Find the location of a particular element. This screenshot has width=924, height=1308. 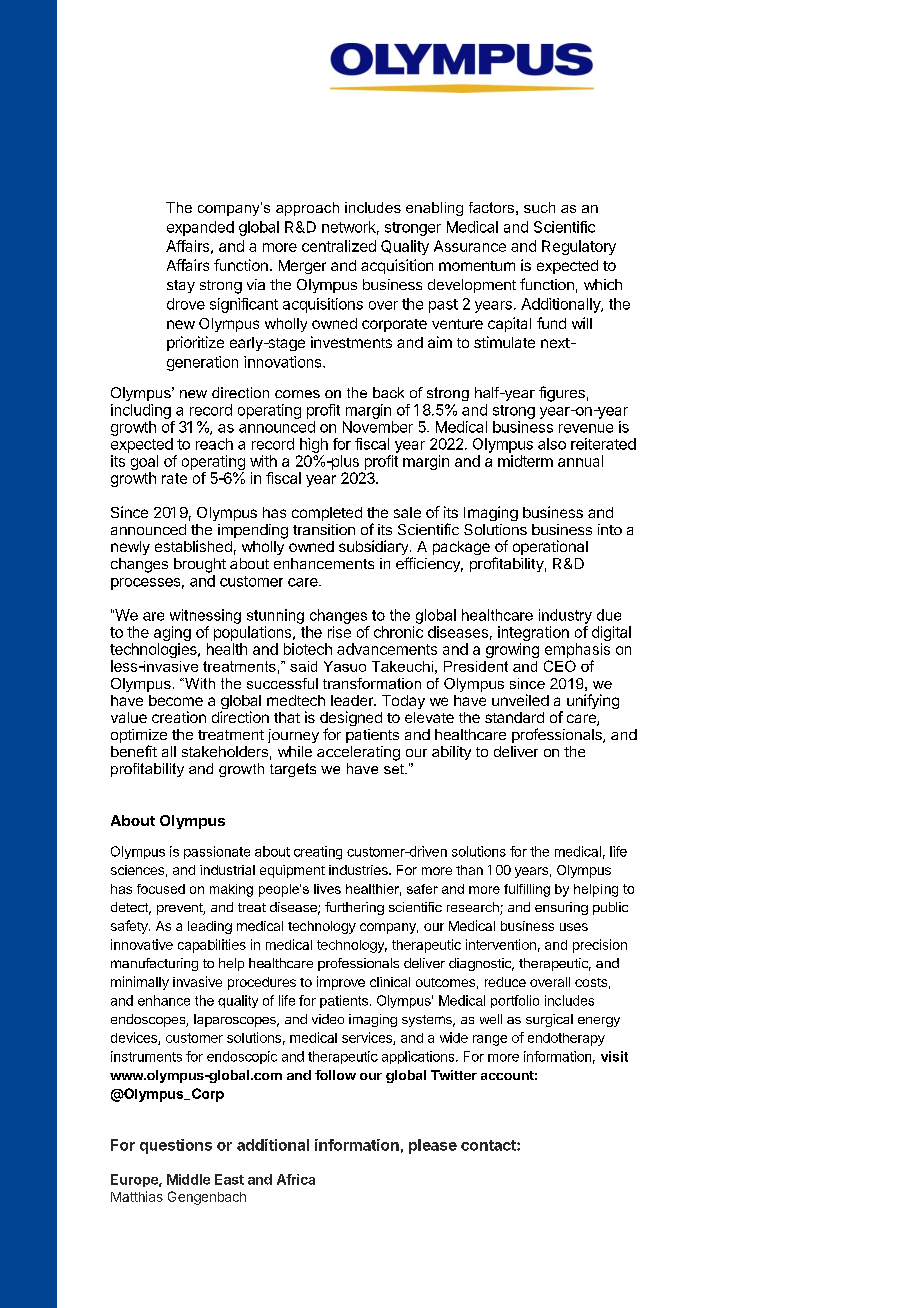

transformation is located at coordinates (372, 683).
